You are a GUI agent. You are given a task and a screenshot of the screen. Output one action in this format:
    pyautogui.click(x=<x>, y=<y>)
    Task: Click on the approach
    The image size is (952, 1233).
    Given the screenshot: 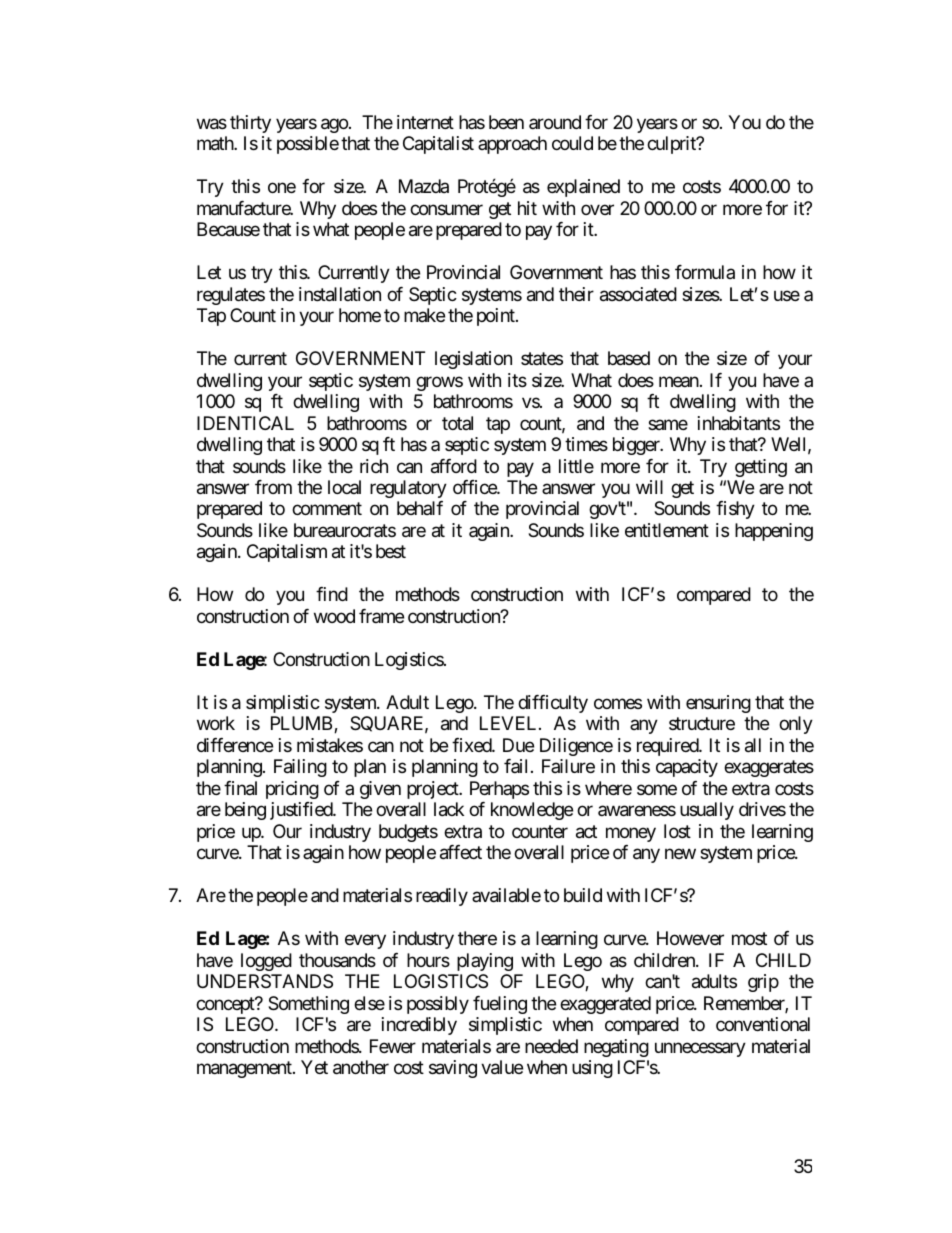 What is the action you would take?
    pyautogui.click(x=512, y=145)
